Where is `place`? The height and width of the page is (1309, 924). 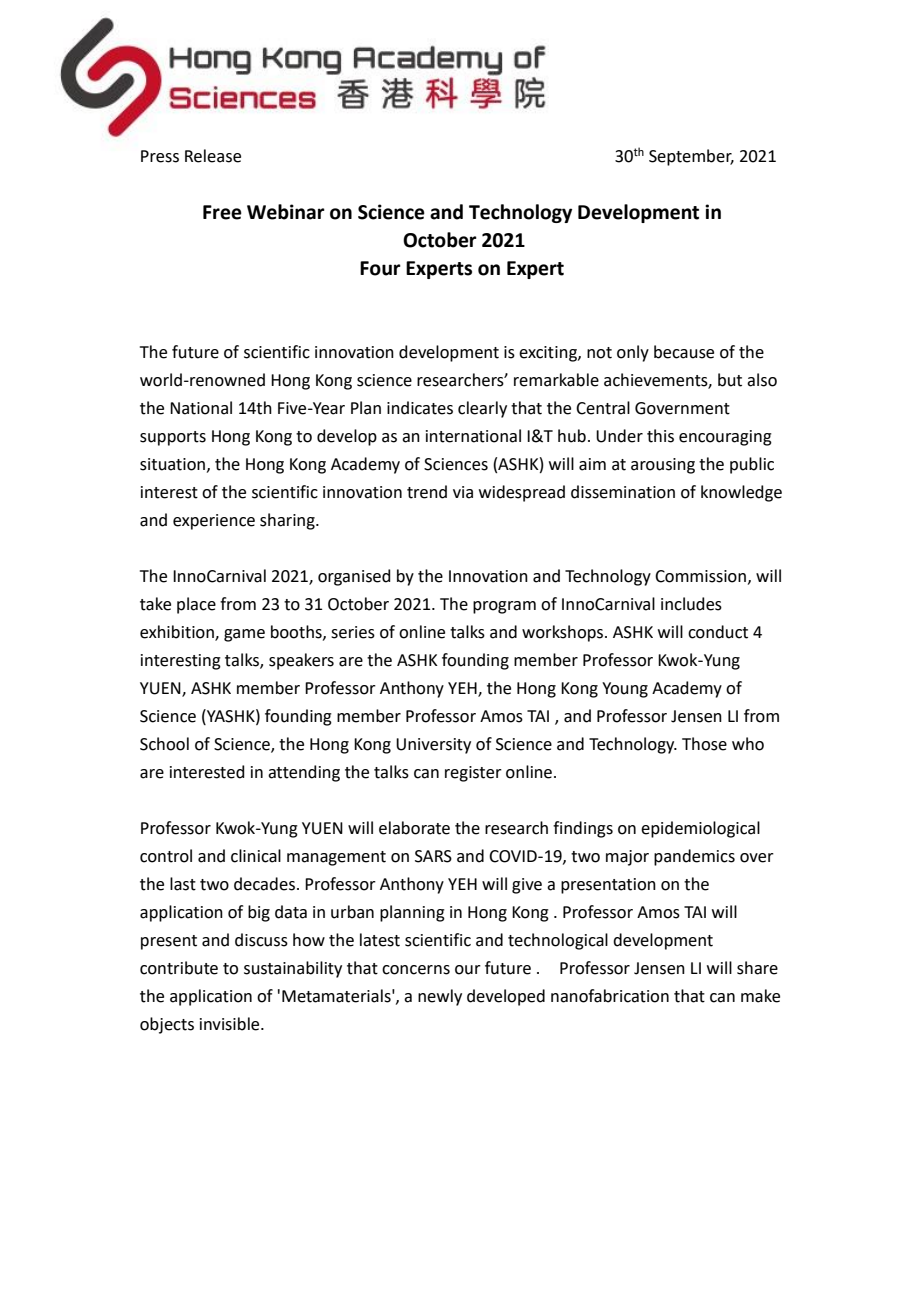
place is located at coordinates (196, 605).
